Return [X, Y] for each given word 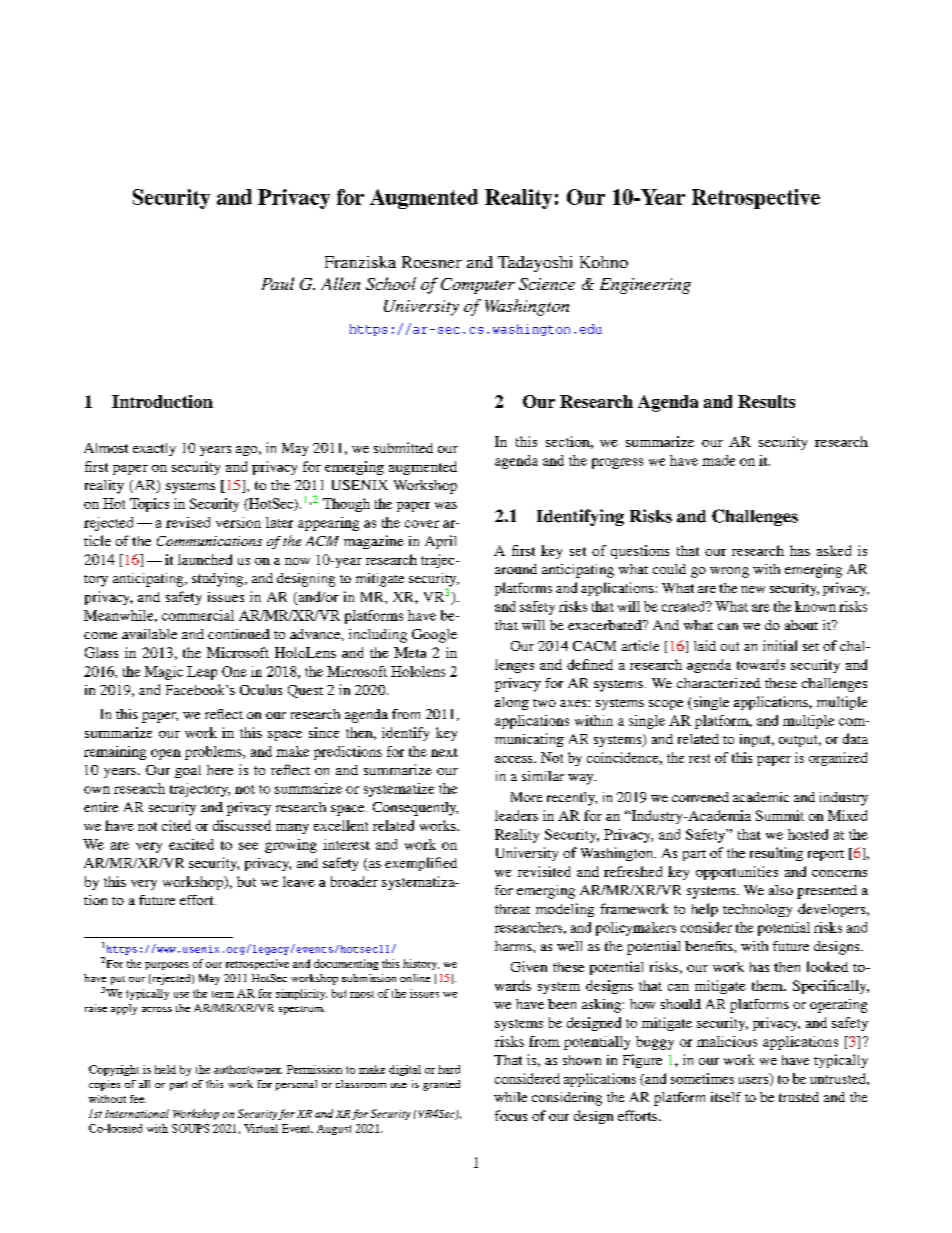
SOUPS [190, 1128]
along [512, 703]
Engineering [645, 286]
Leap [202, 673]
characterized [719, 683]
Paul [278, 283]
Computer [478, 286]
